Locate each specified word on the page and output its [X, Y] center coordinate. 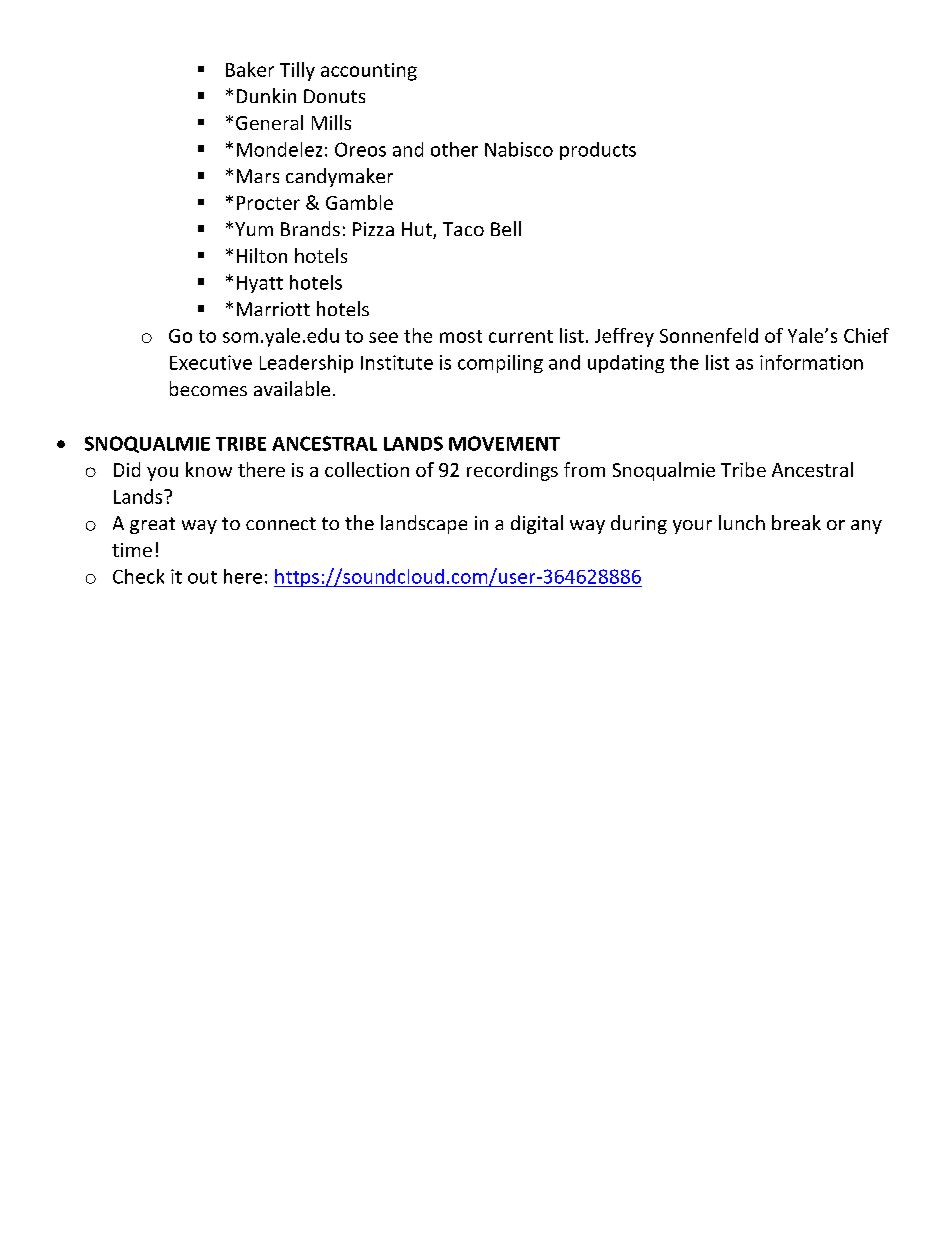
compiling [500, 364]
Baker [250, 69]
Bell [506, 228]
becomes [208, 388]
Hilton [262, 255]
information [811, 362]
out [202, 577]
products [598, 151]
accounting [369, 72]
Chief [866, 335]
